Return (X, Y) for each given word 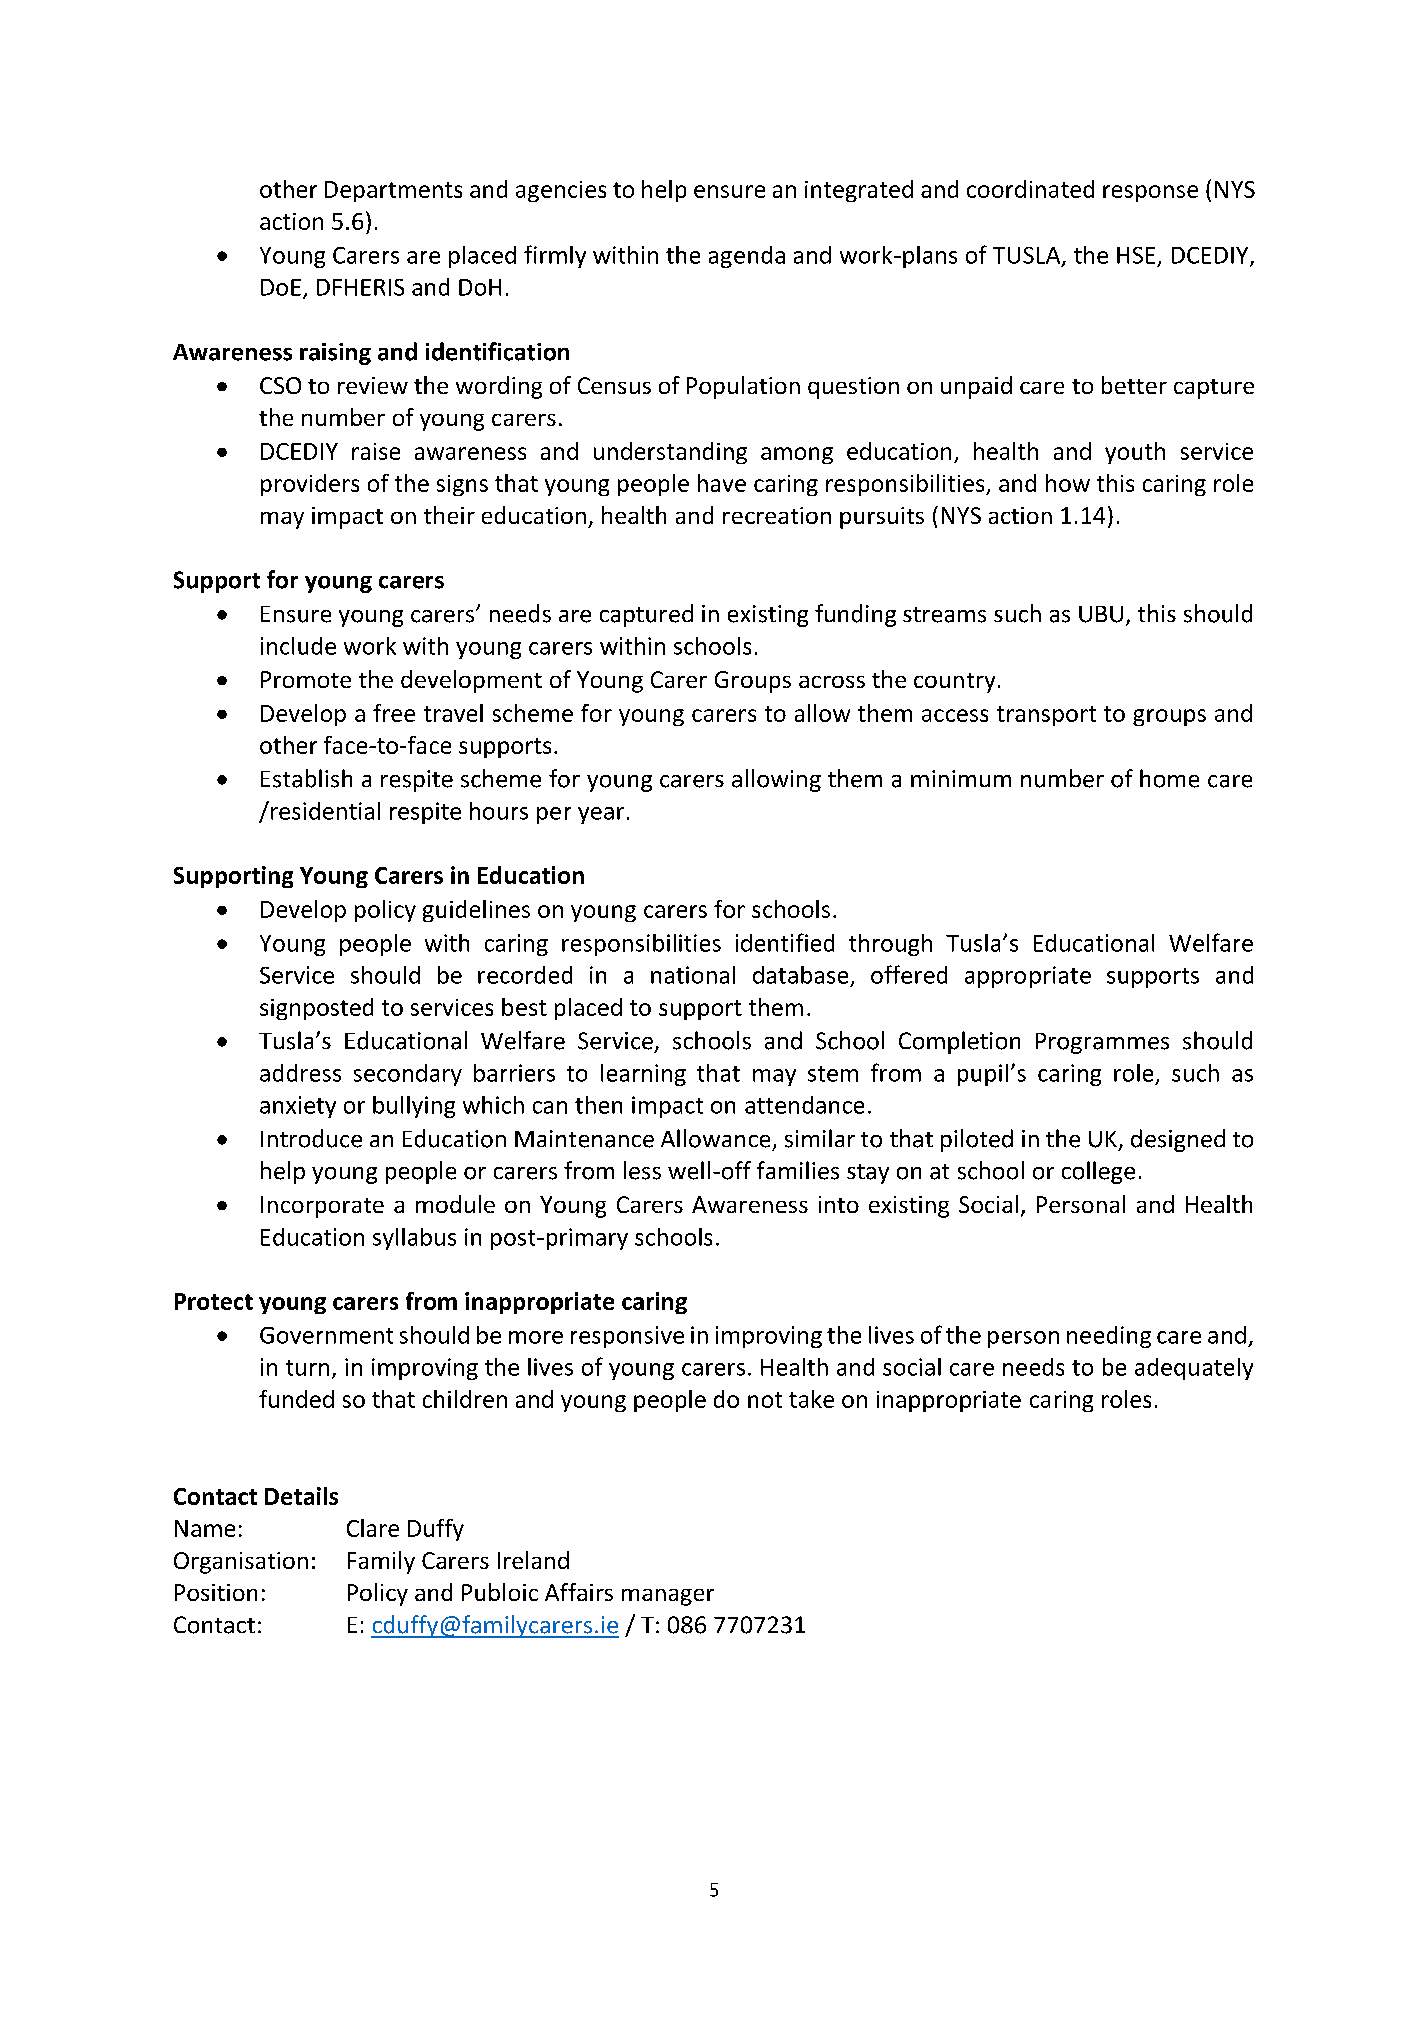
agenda (747, 257)
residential (325, 811)
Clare (373, 1528)
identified (785, 942)
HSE (1136, 255)
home (1169, 778)
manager (668, 1597)
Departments (393, 191)
